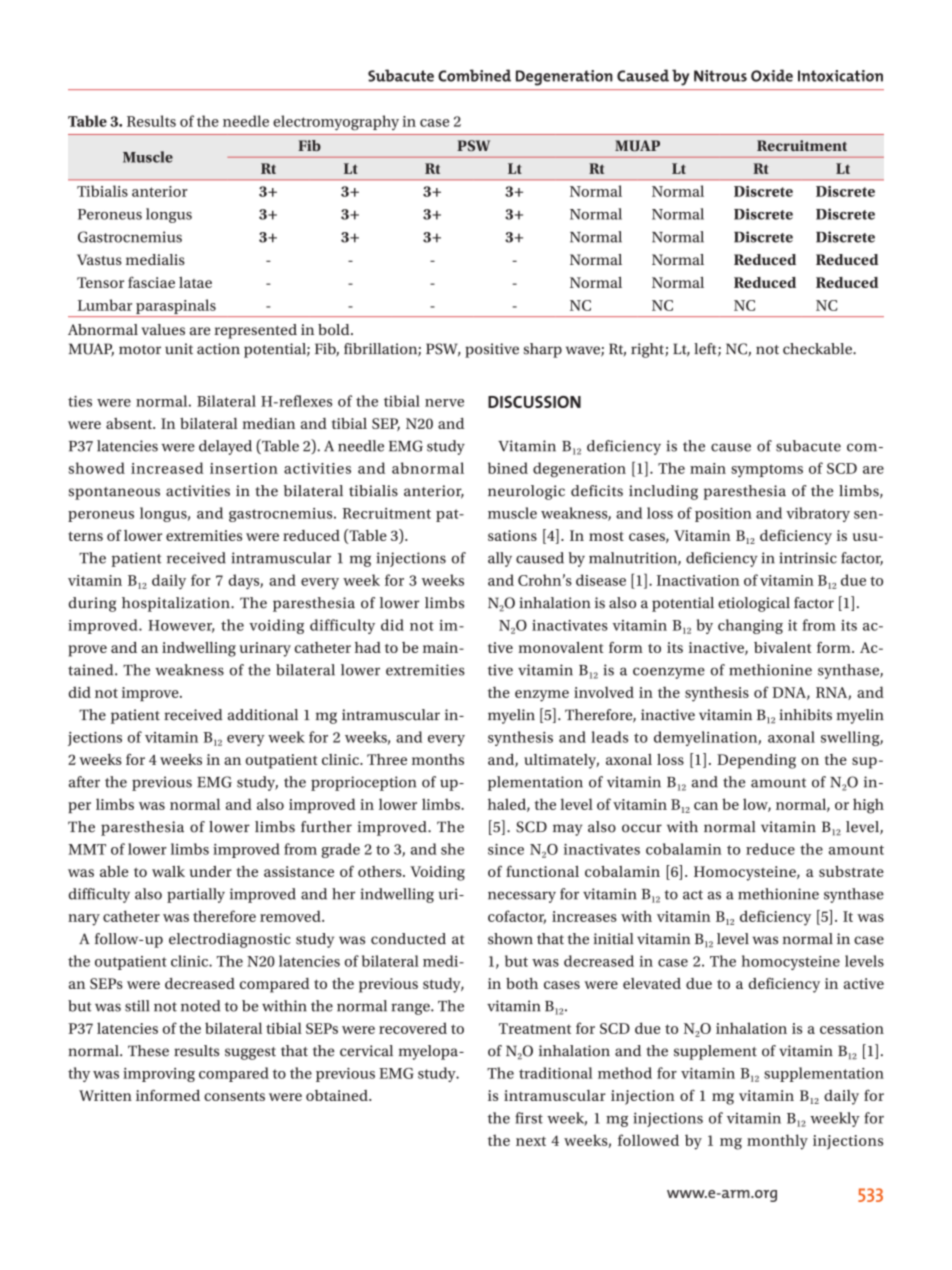 The width and height of the screenshot is (952, 1270). What do you see at coordinates (452, 849) in the screenshot?
I see `she` at bounding box center [452, 849].
